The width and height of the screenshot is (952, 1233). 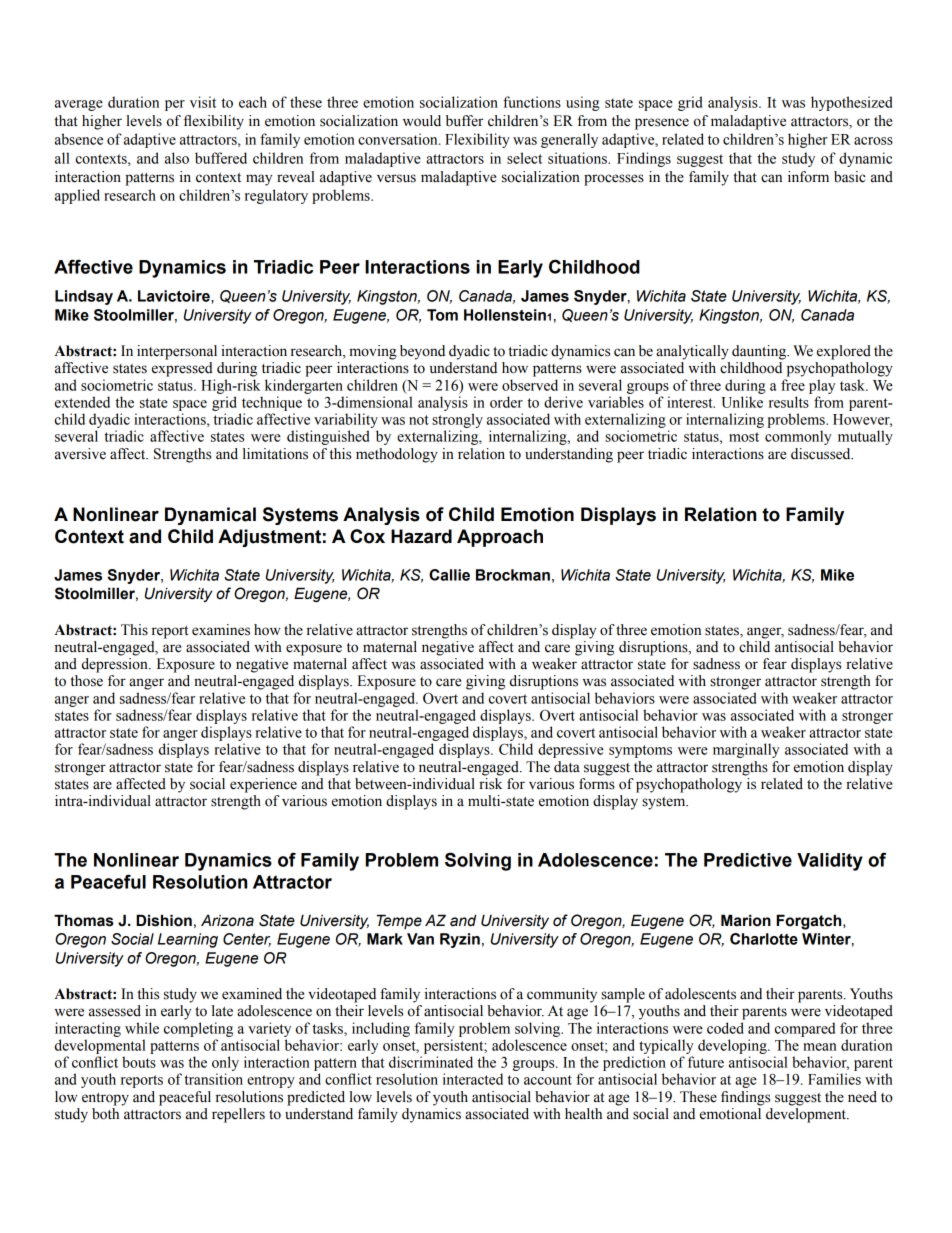 What do you see at coordinates (449, 575) in the screenshot?
I see `Callie` at bounding box center [449, 575].
